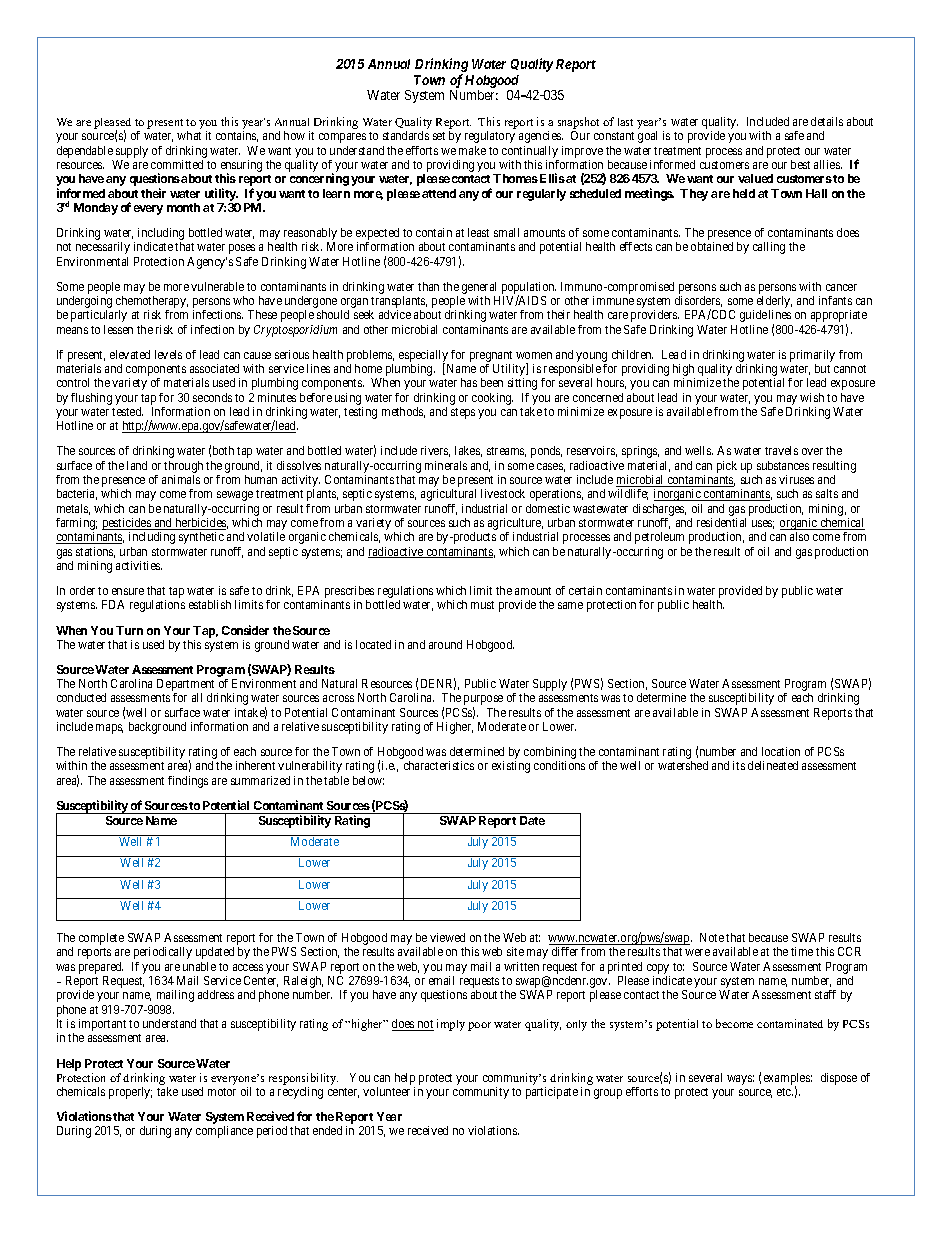 The height and width of the document is (1233, 952). What do you see at coordinates (472, 150) in the document?
I see `make` at bounding box center [472, 150].
